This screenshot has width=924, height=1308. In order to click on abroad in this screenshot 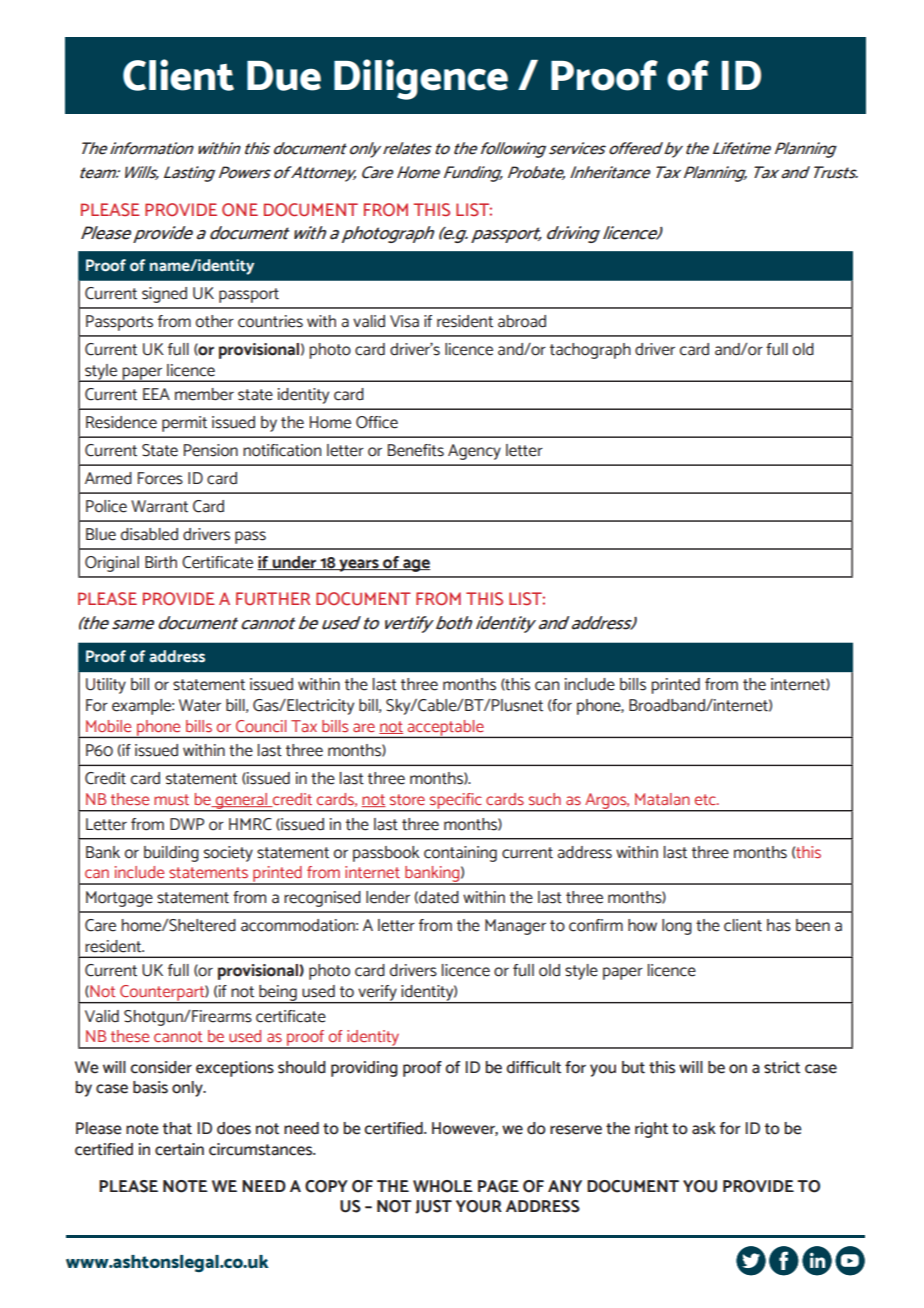, I will do `click(522, 321)`.
